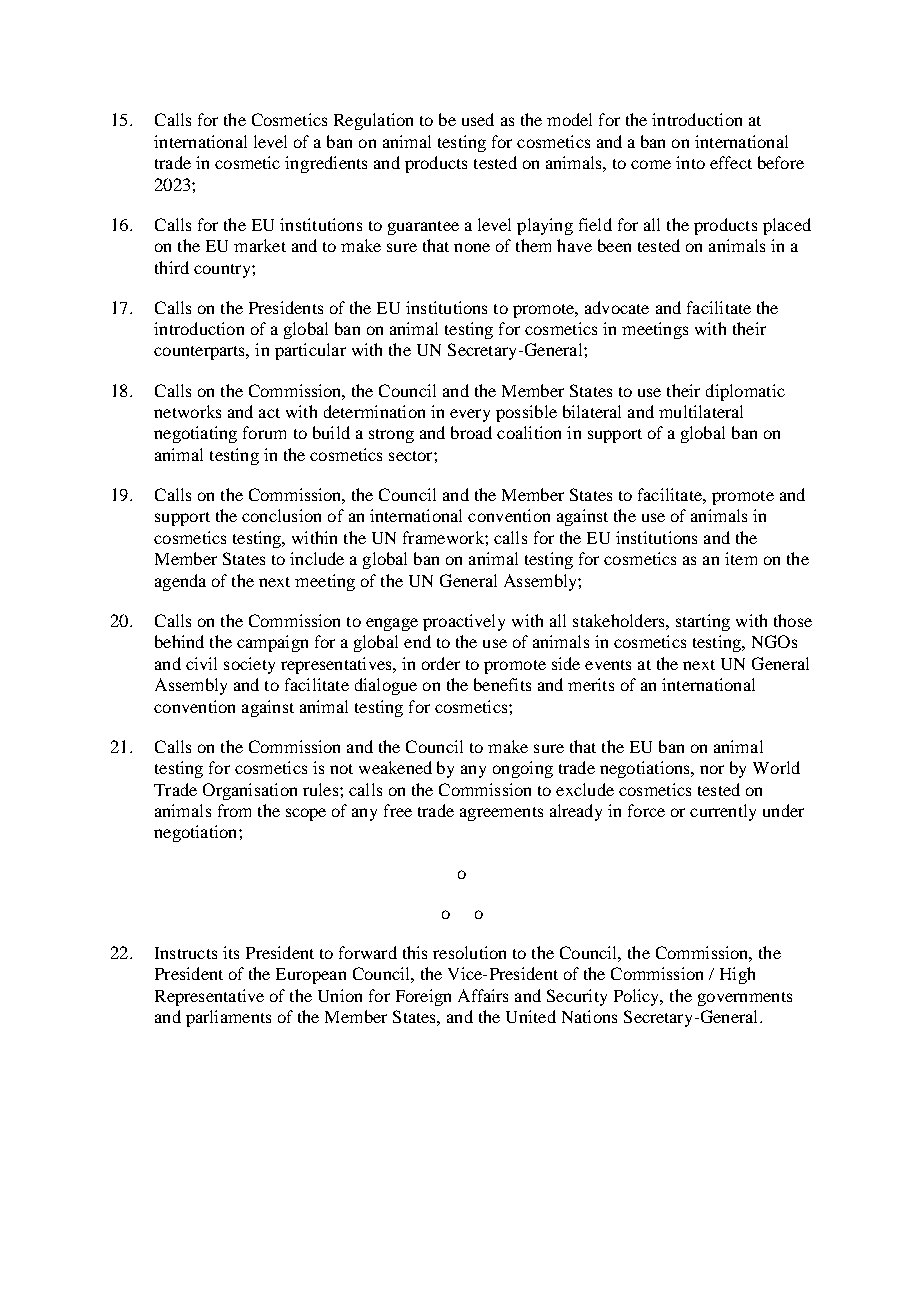  Describe the element at coordinates (444, 537) in the screenshot. I see `framework` at that location.
